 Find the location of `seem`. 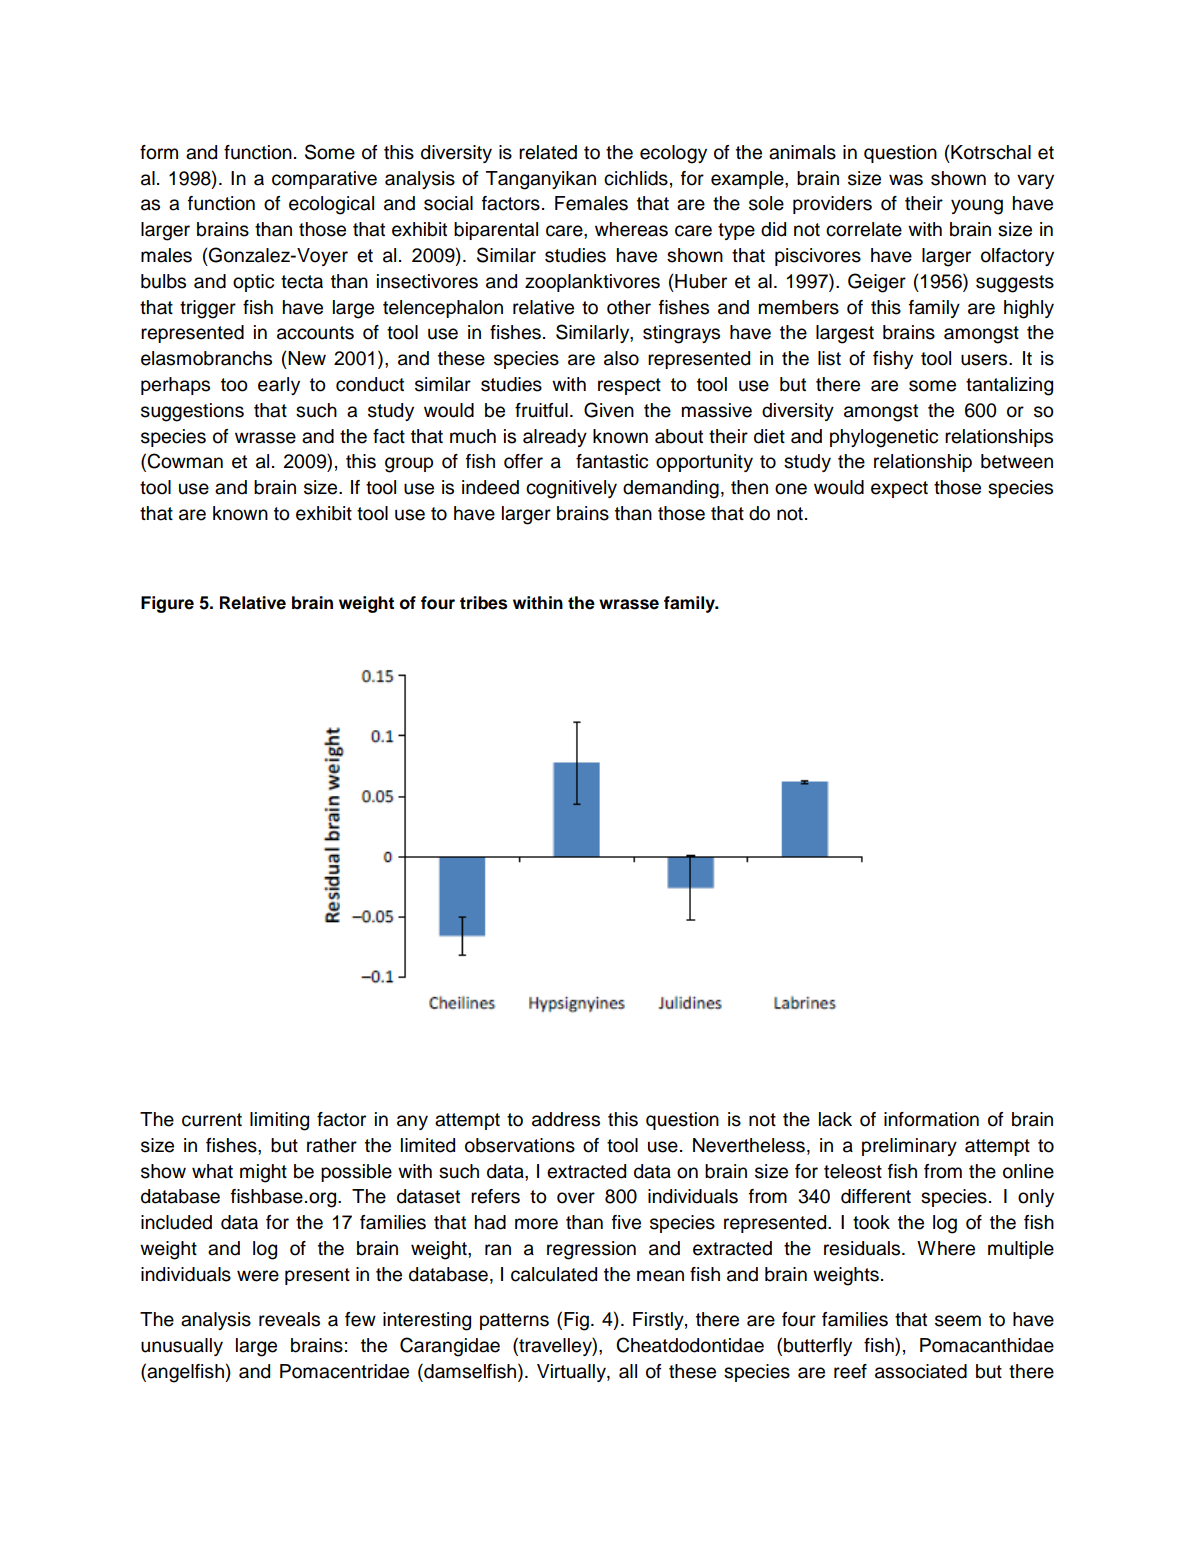

seem is located at coordinates (958, 1321).
